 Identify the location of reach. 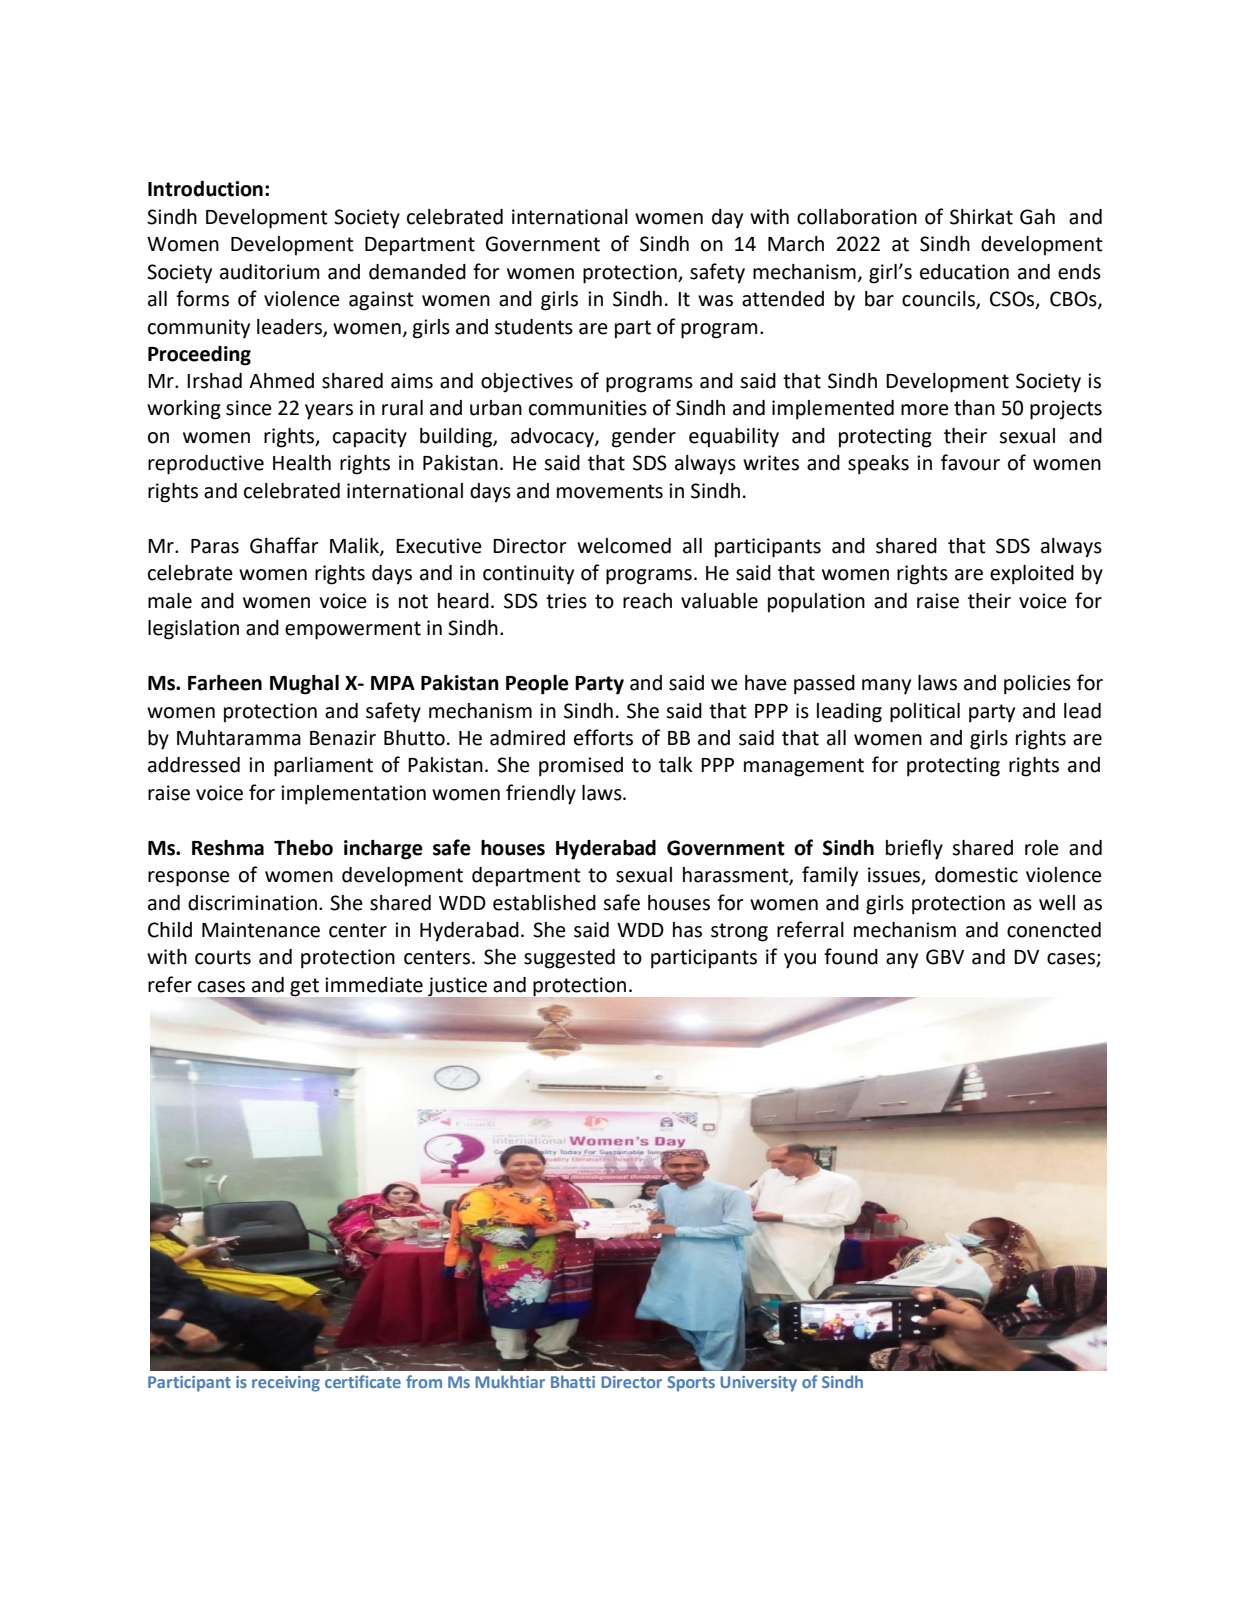
(647, 601).
